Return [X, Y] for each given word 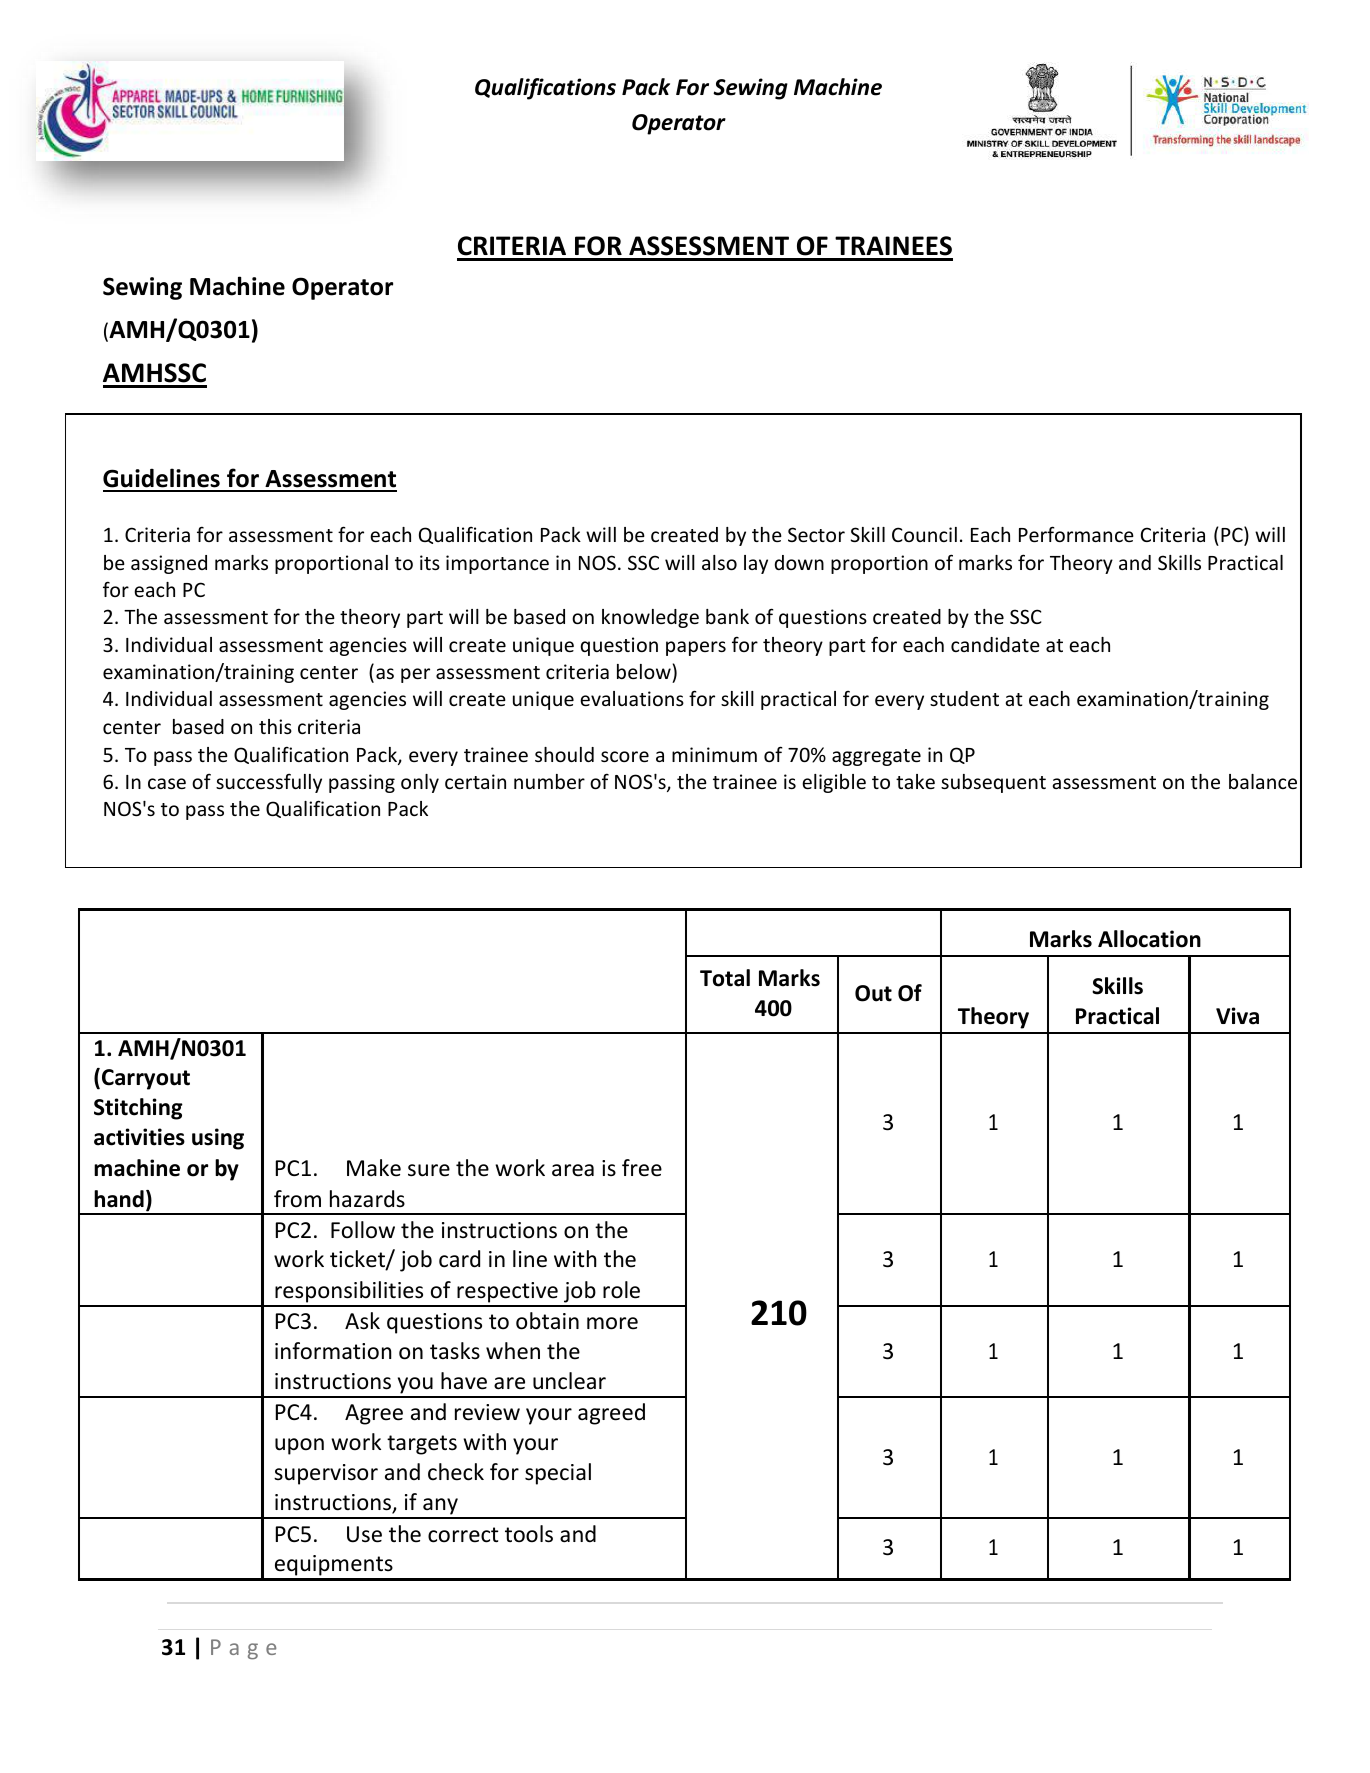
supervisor [326, 1474]
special [558, 1474]
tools [529, 1534]
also [719, 562]
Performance [1076, 534]
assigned [169, 564]
